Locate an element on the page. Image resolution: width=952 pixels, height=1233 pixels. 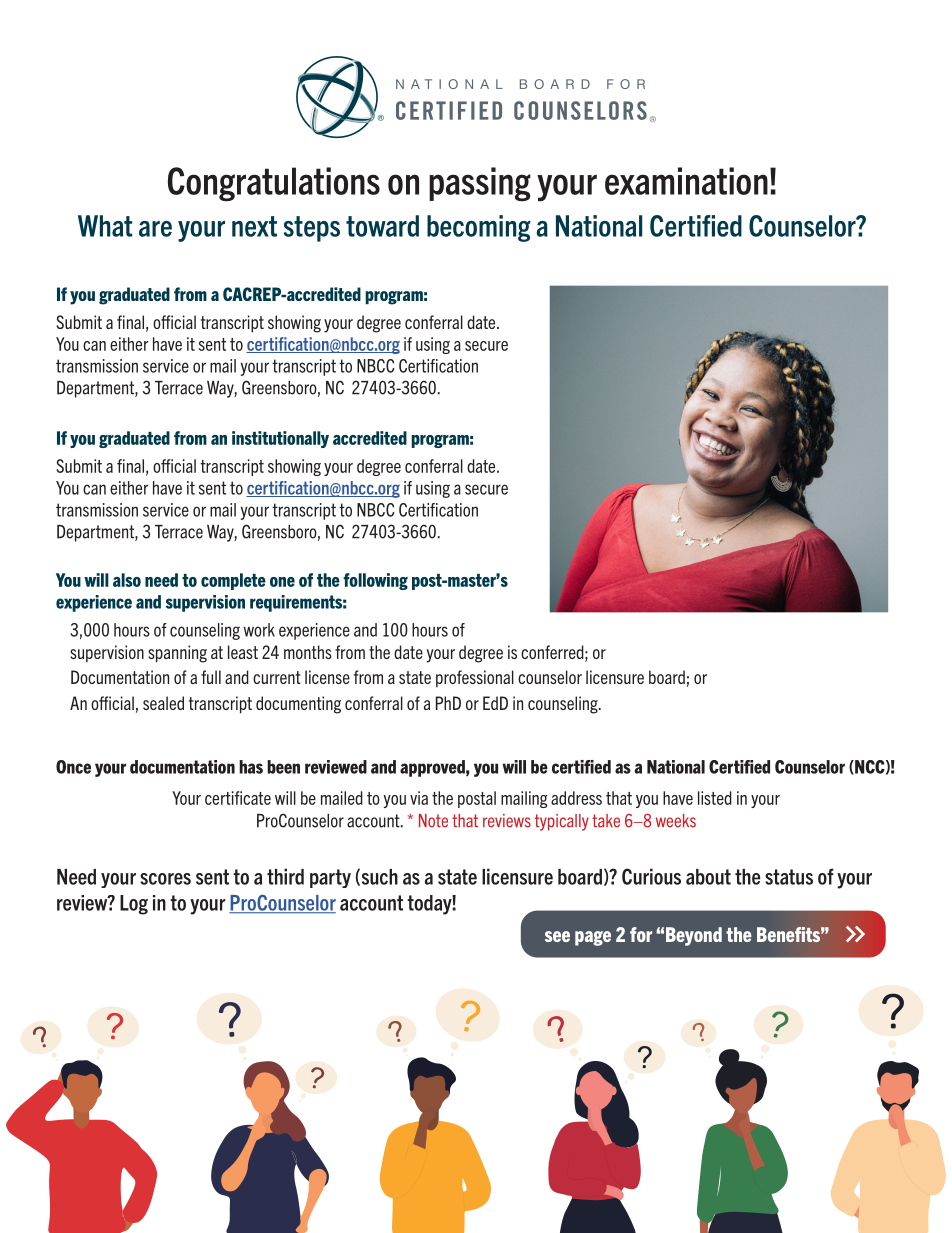
following is located at coordinates (375, 581).
